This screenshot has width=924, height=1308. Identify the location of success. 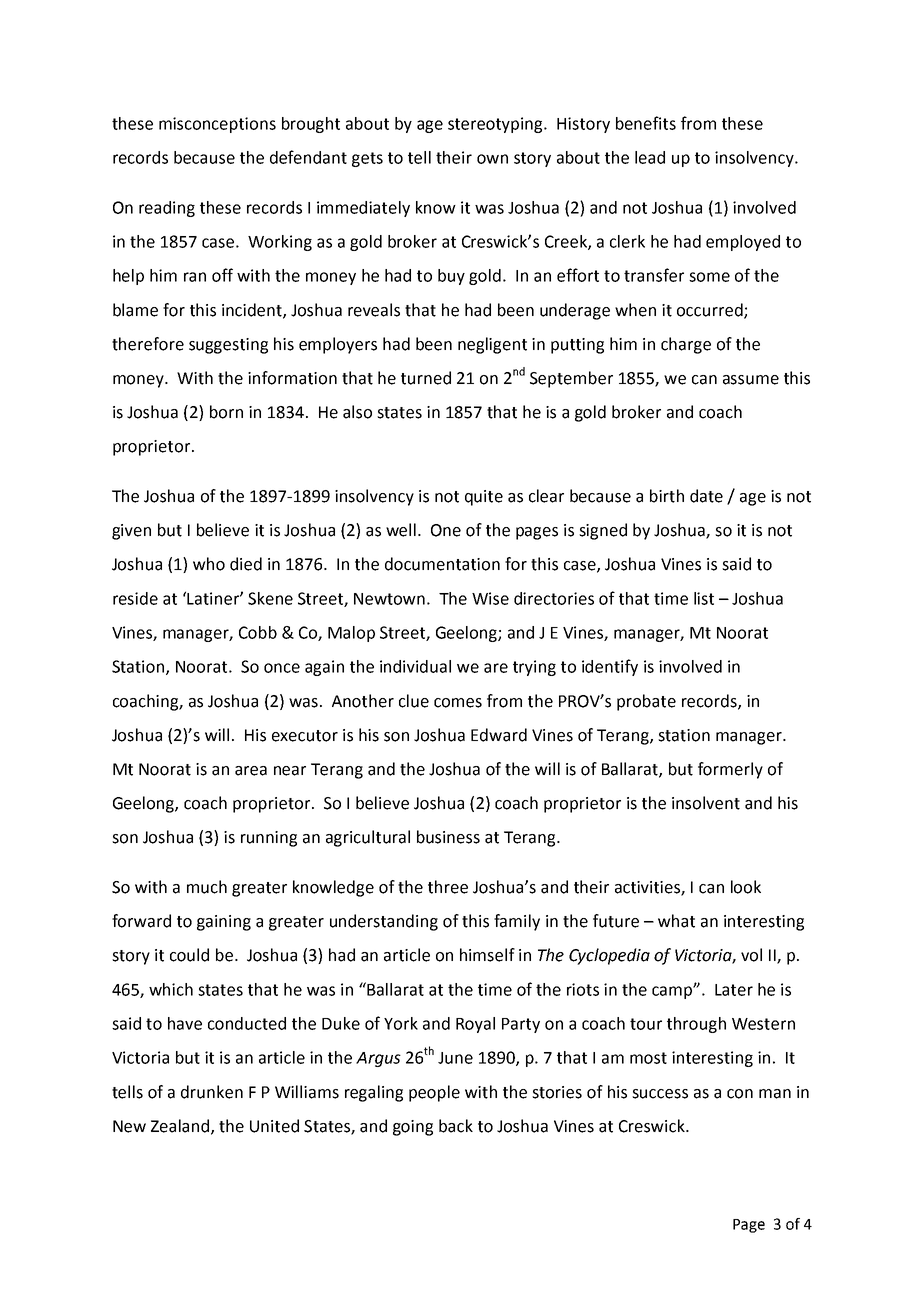
(660, 1094).
